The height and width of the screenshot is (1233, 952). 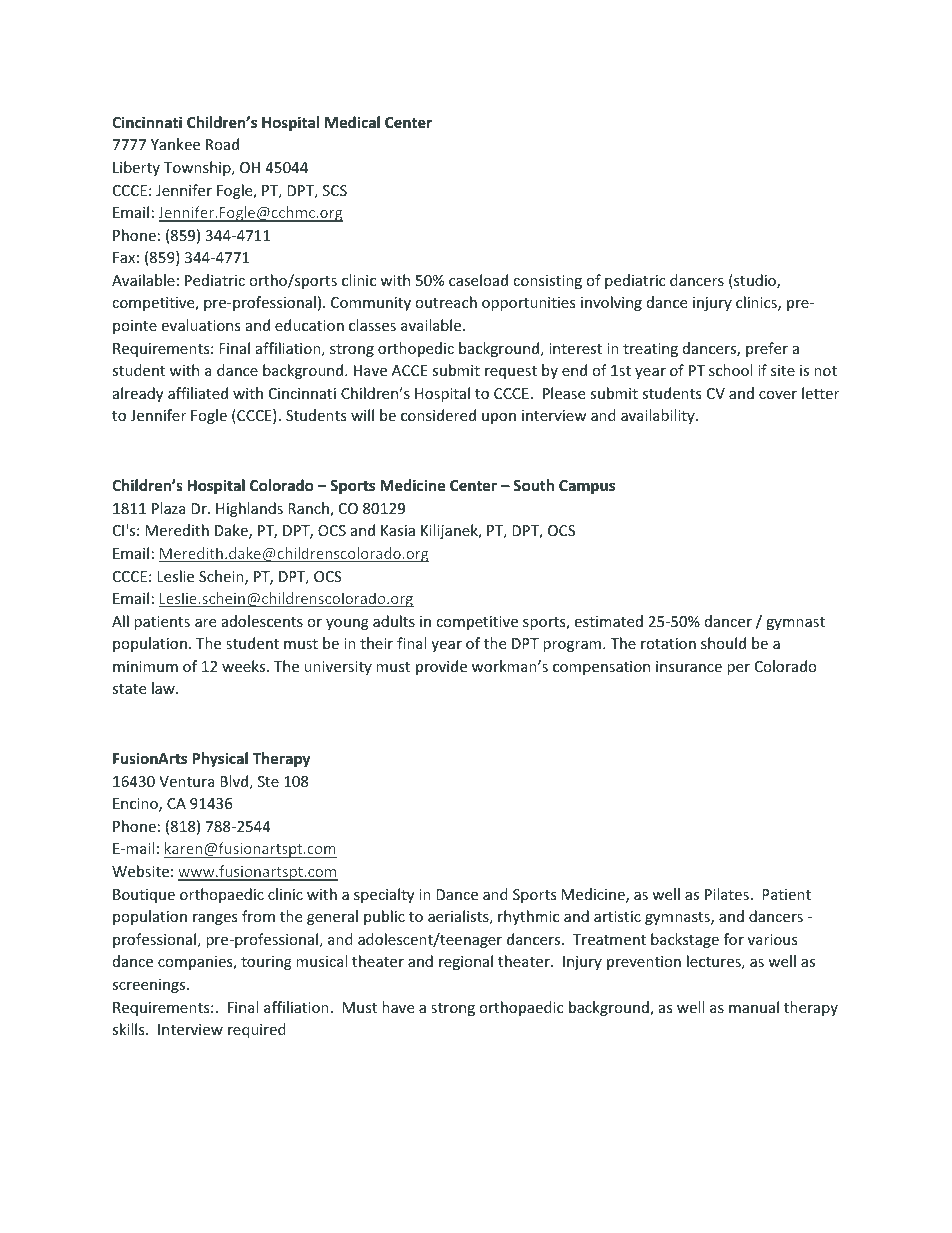 What do you see at coordinates (120, 621) in the screenshot?
I see `All` at bounding box center [120, 621].
